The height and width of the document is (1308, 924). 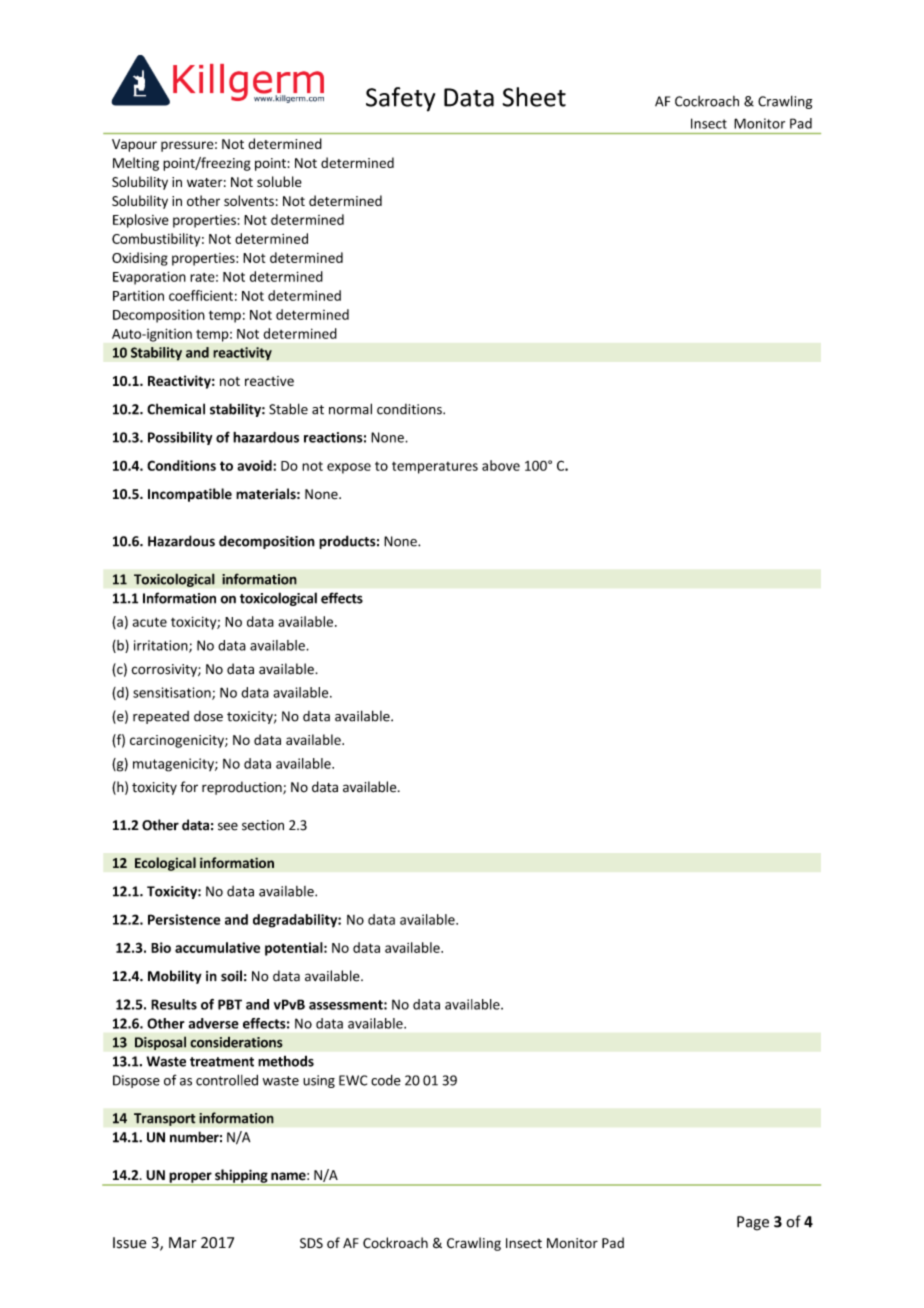 What do you see at coordinates (400, 99) in the document?
I see `Safety` at bounding box center [400, 99].
